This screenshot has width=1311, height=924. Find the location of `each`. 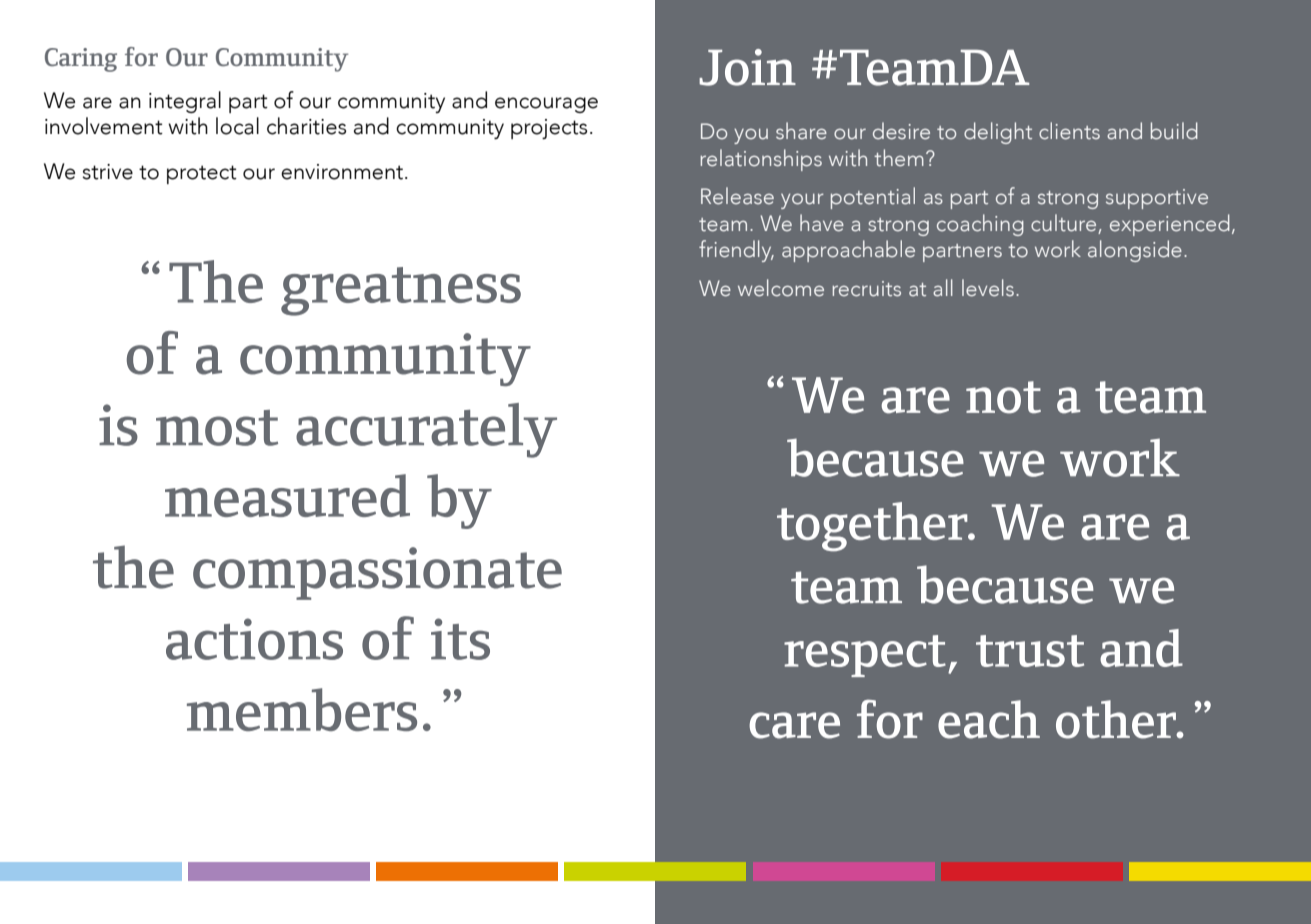

each is located at coordinates (989, 719).
